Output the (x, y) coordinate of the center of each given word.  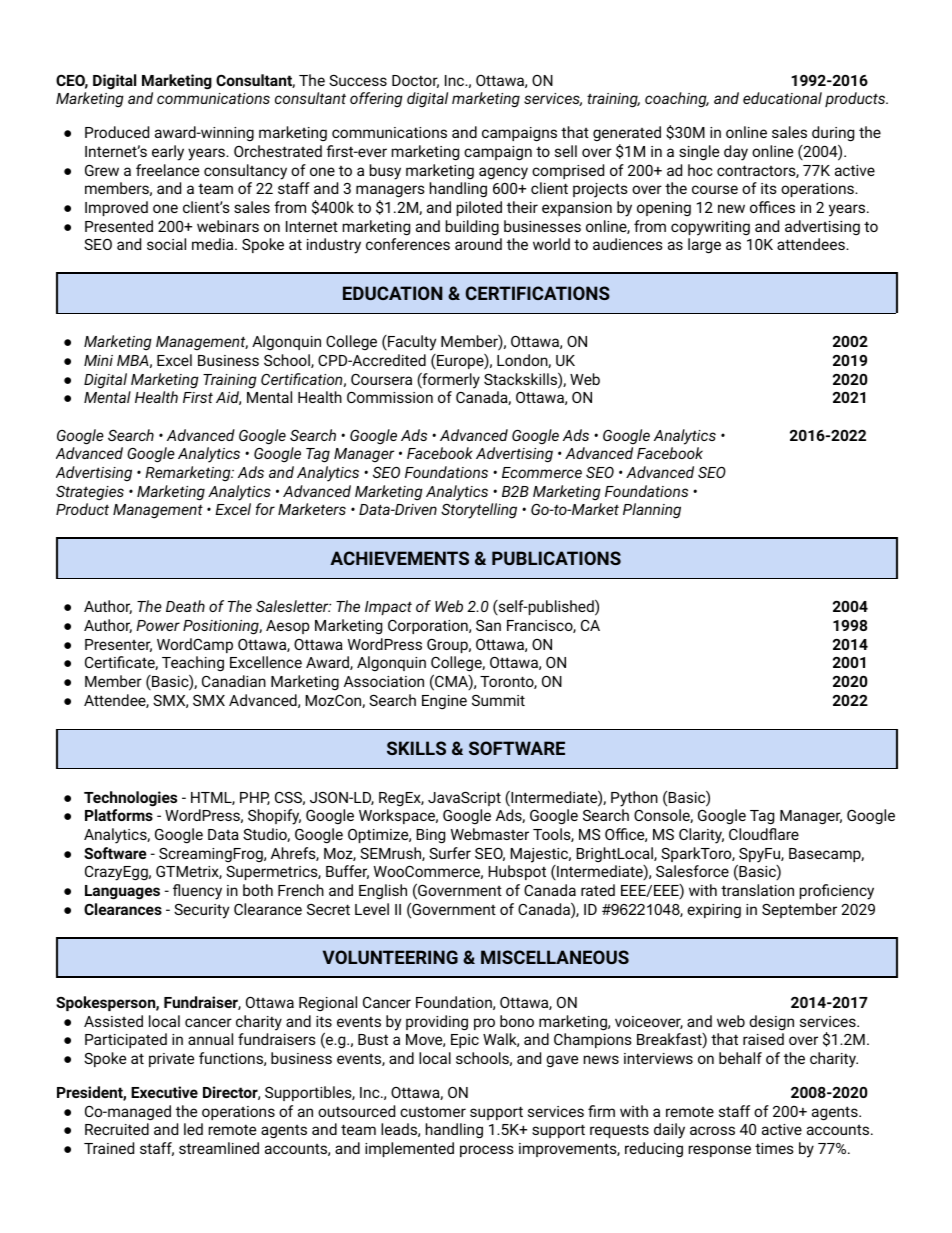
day (736, 153)
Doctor (415, 81)
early (168, 153)
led (193, 1129)
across (712, 1130)
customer (433, 1112)
